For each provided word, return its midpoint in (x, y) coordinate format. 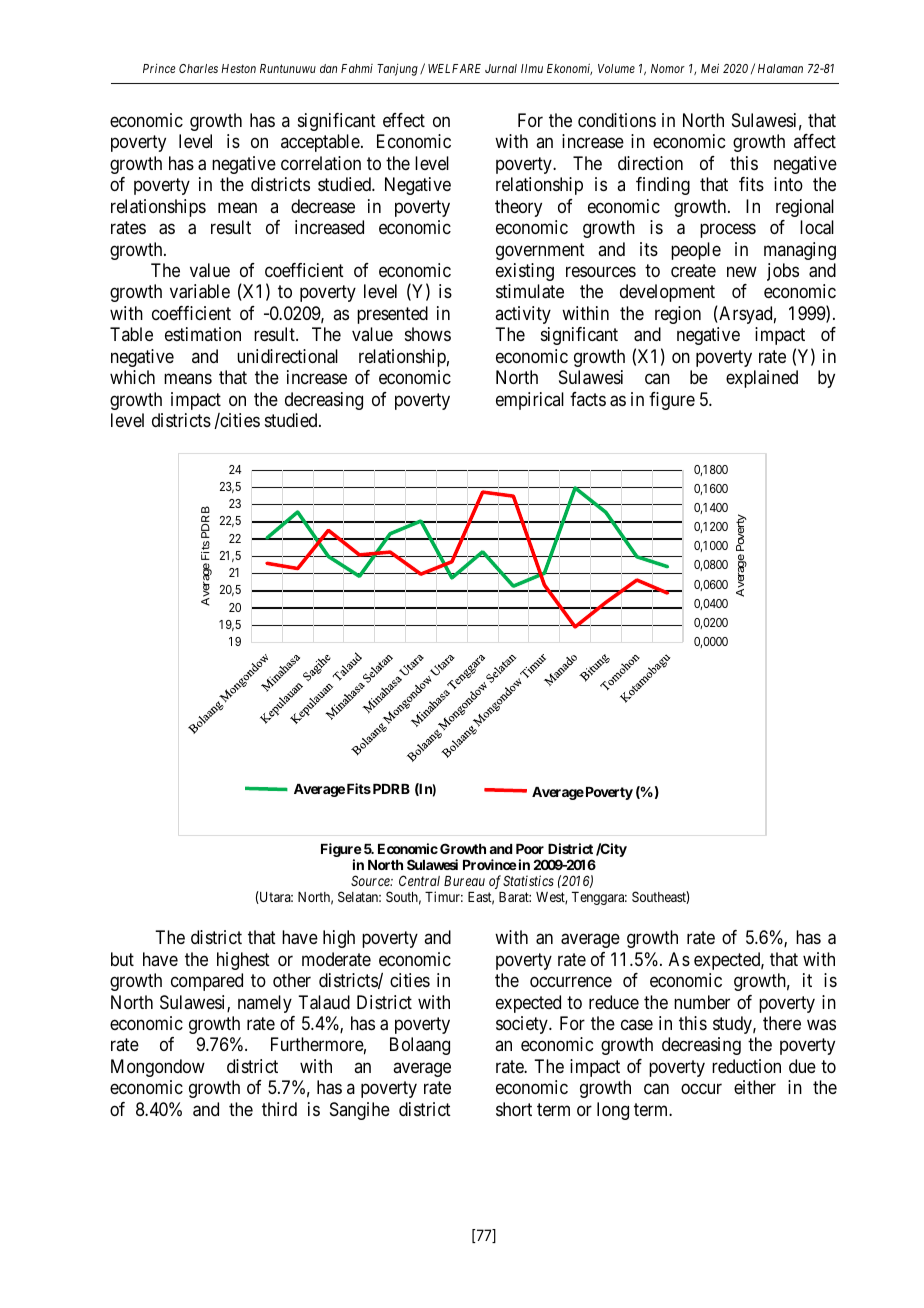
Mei (710, 68)
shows (428, 334)
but (122, 959)
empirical (530, 401)
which (132, 377)
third (279, 1109)
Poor (530, 849)
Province (490, 864)
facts (588, 399)
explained (762, 379)
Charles (198, 68)
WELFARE (454, 68)
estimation (203, 334)
